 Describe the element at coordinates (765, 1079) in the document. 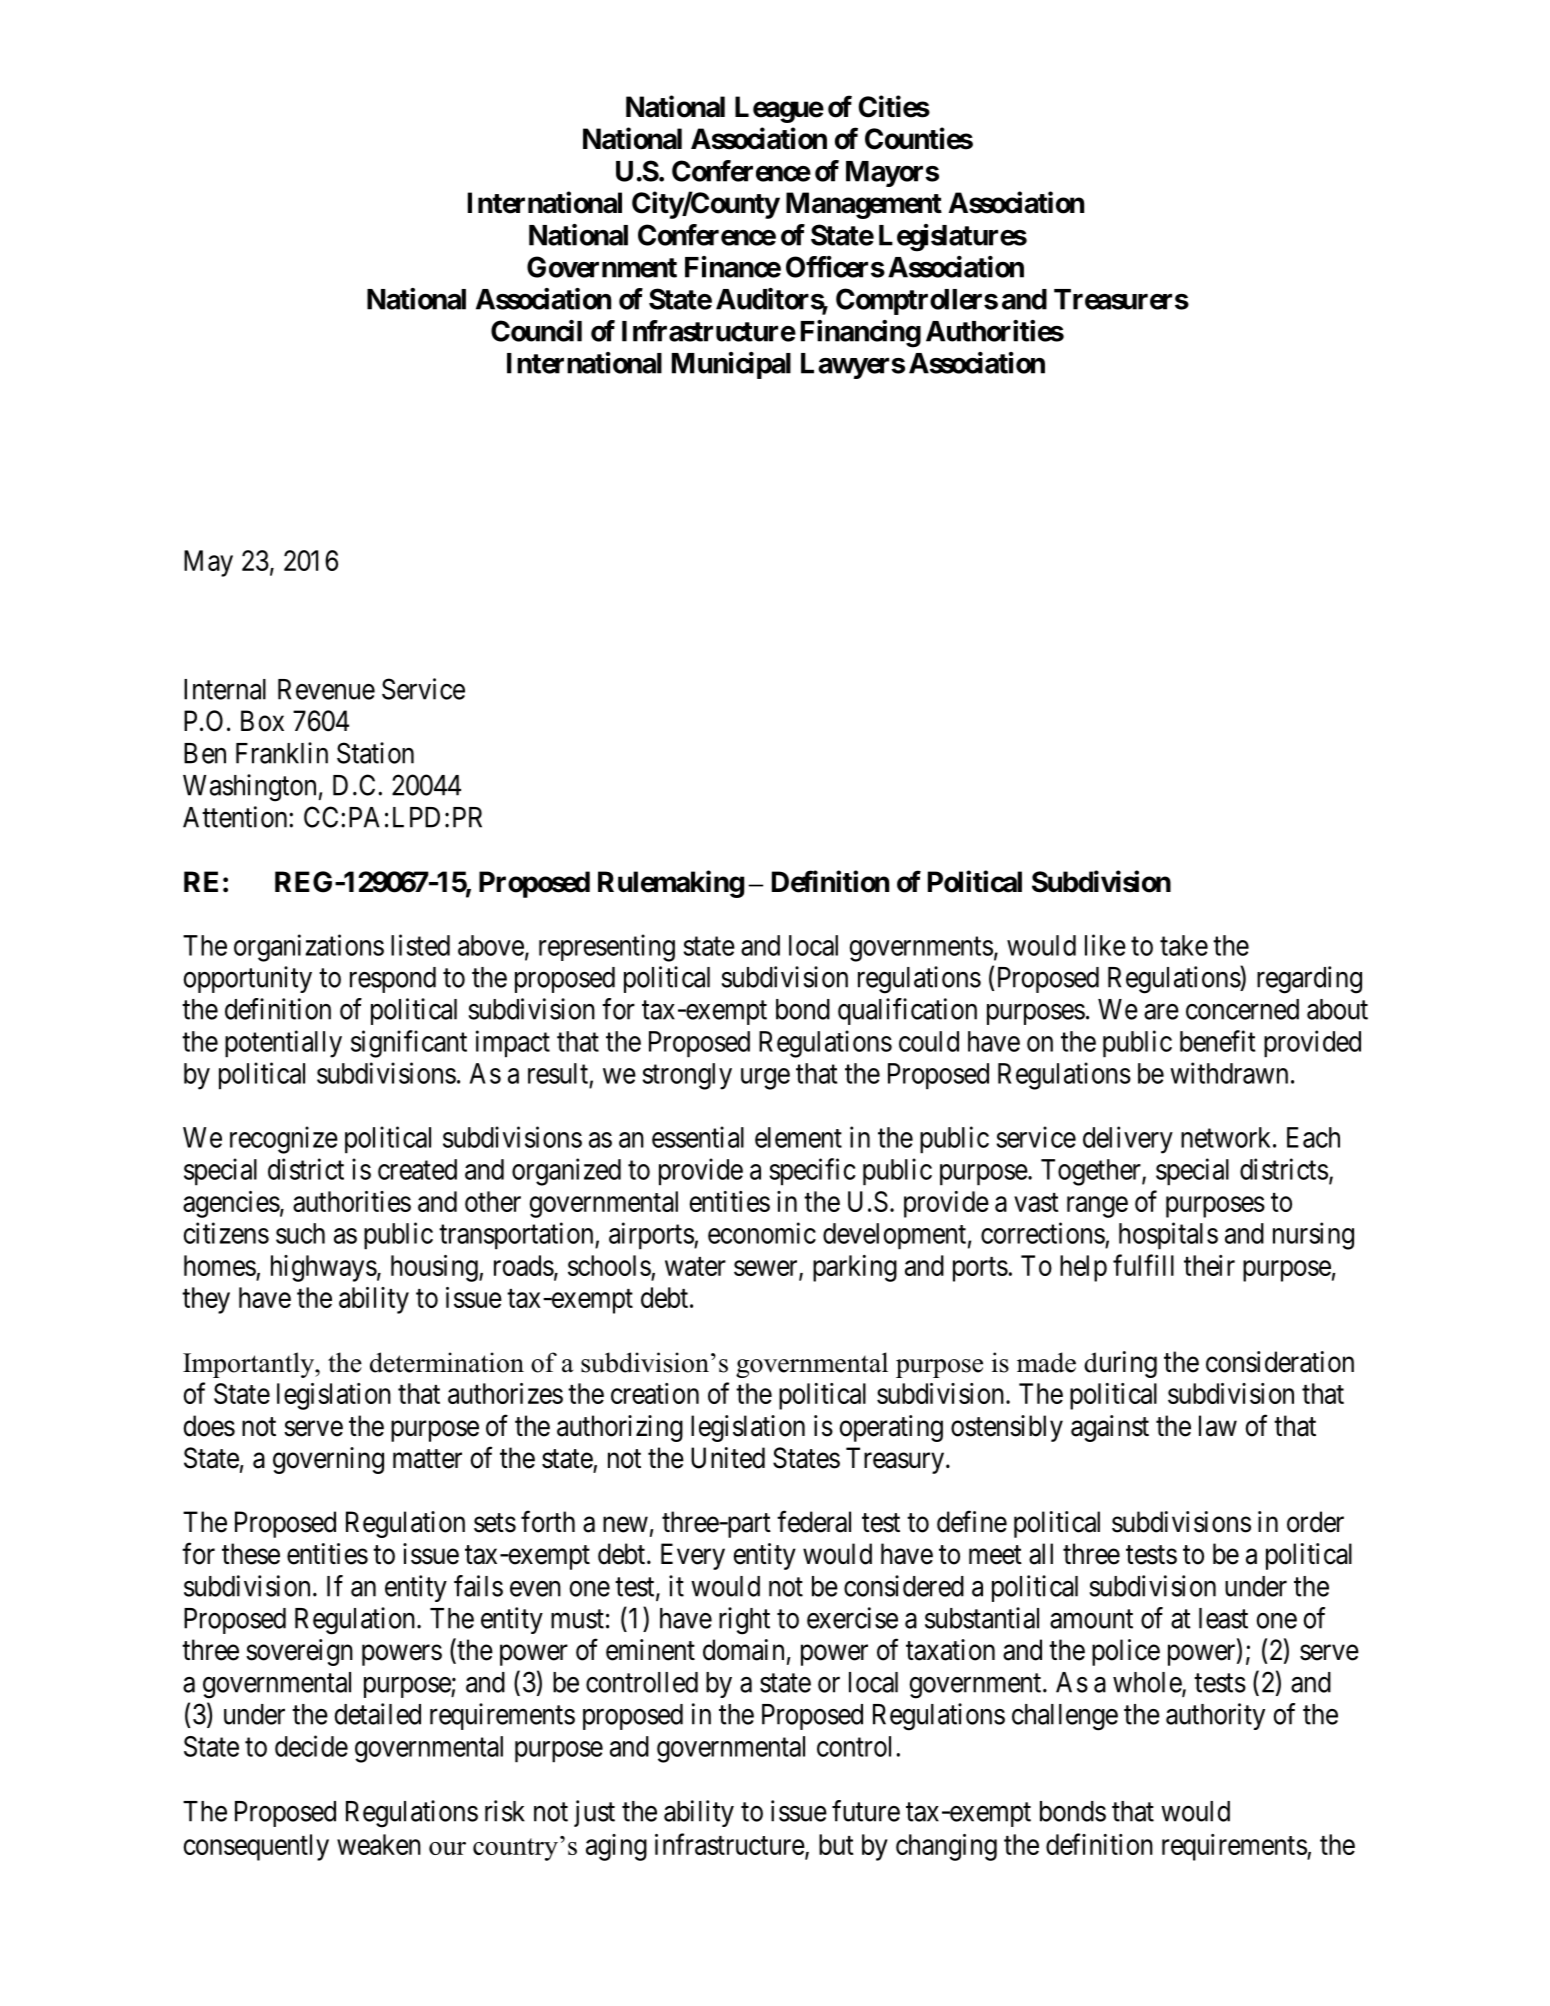

I see `urge` at that location.
